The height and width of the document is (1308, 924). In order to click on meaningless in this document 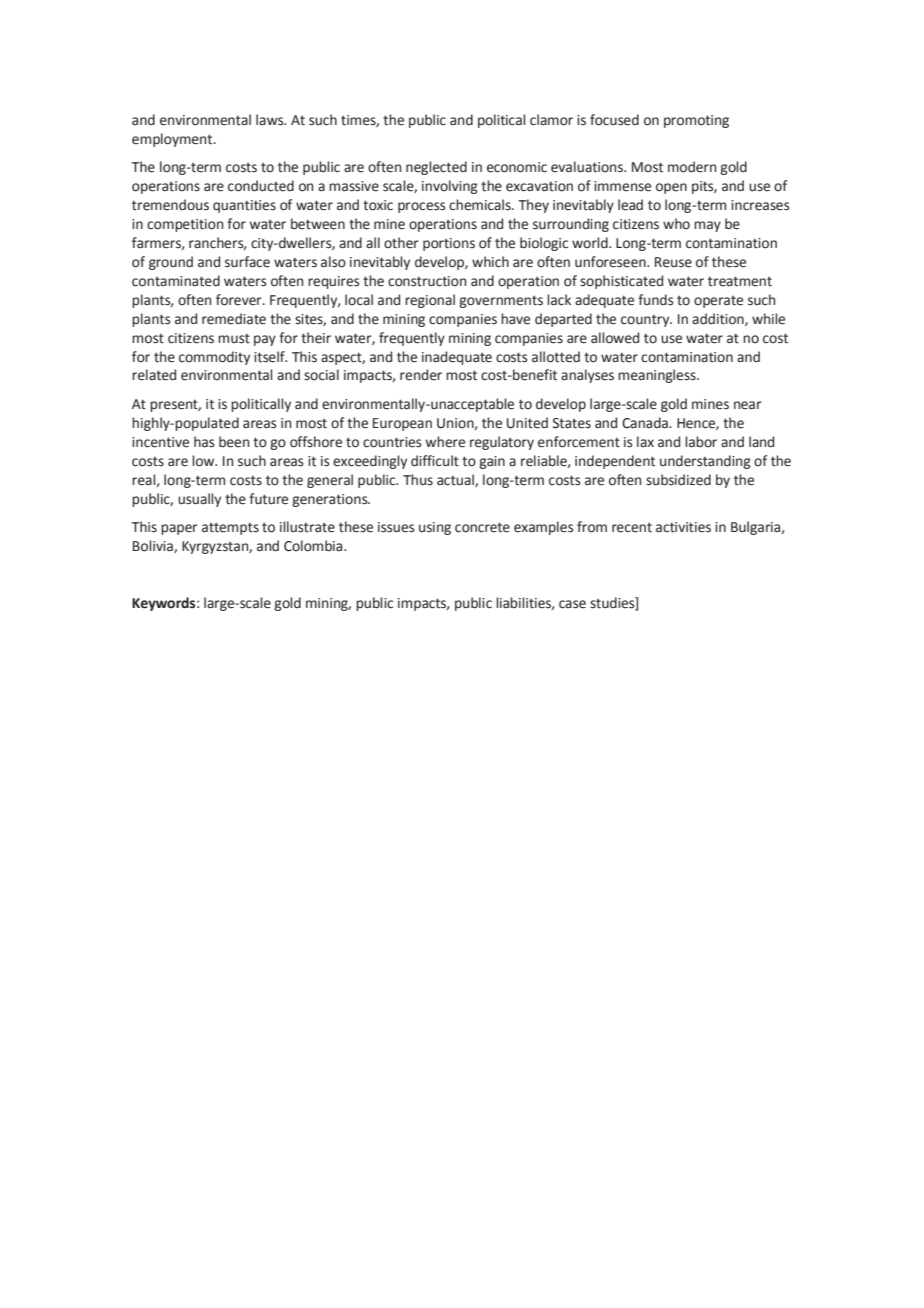, I will do `click(658, 376)`.
